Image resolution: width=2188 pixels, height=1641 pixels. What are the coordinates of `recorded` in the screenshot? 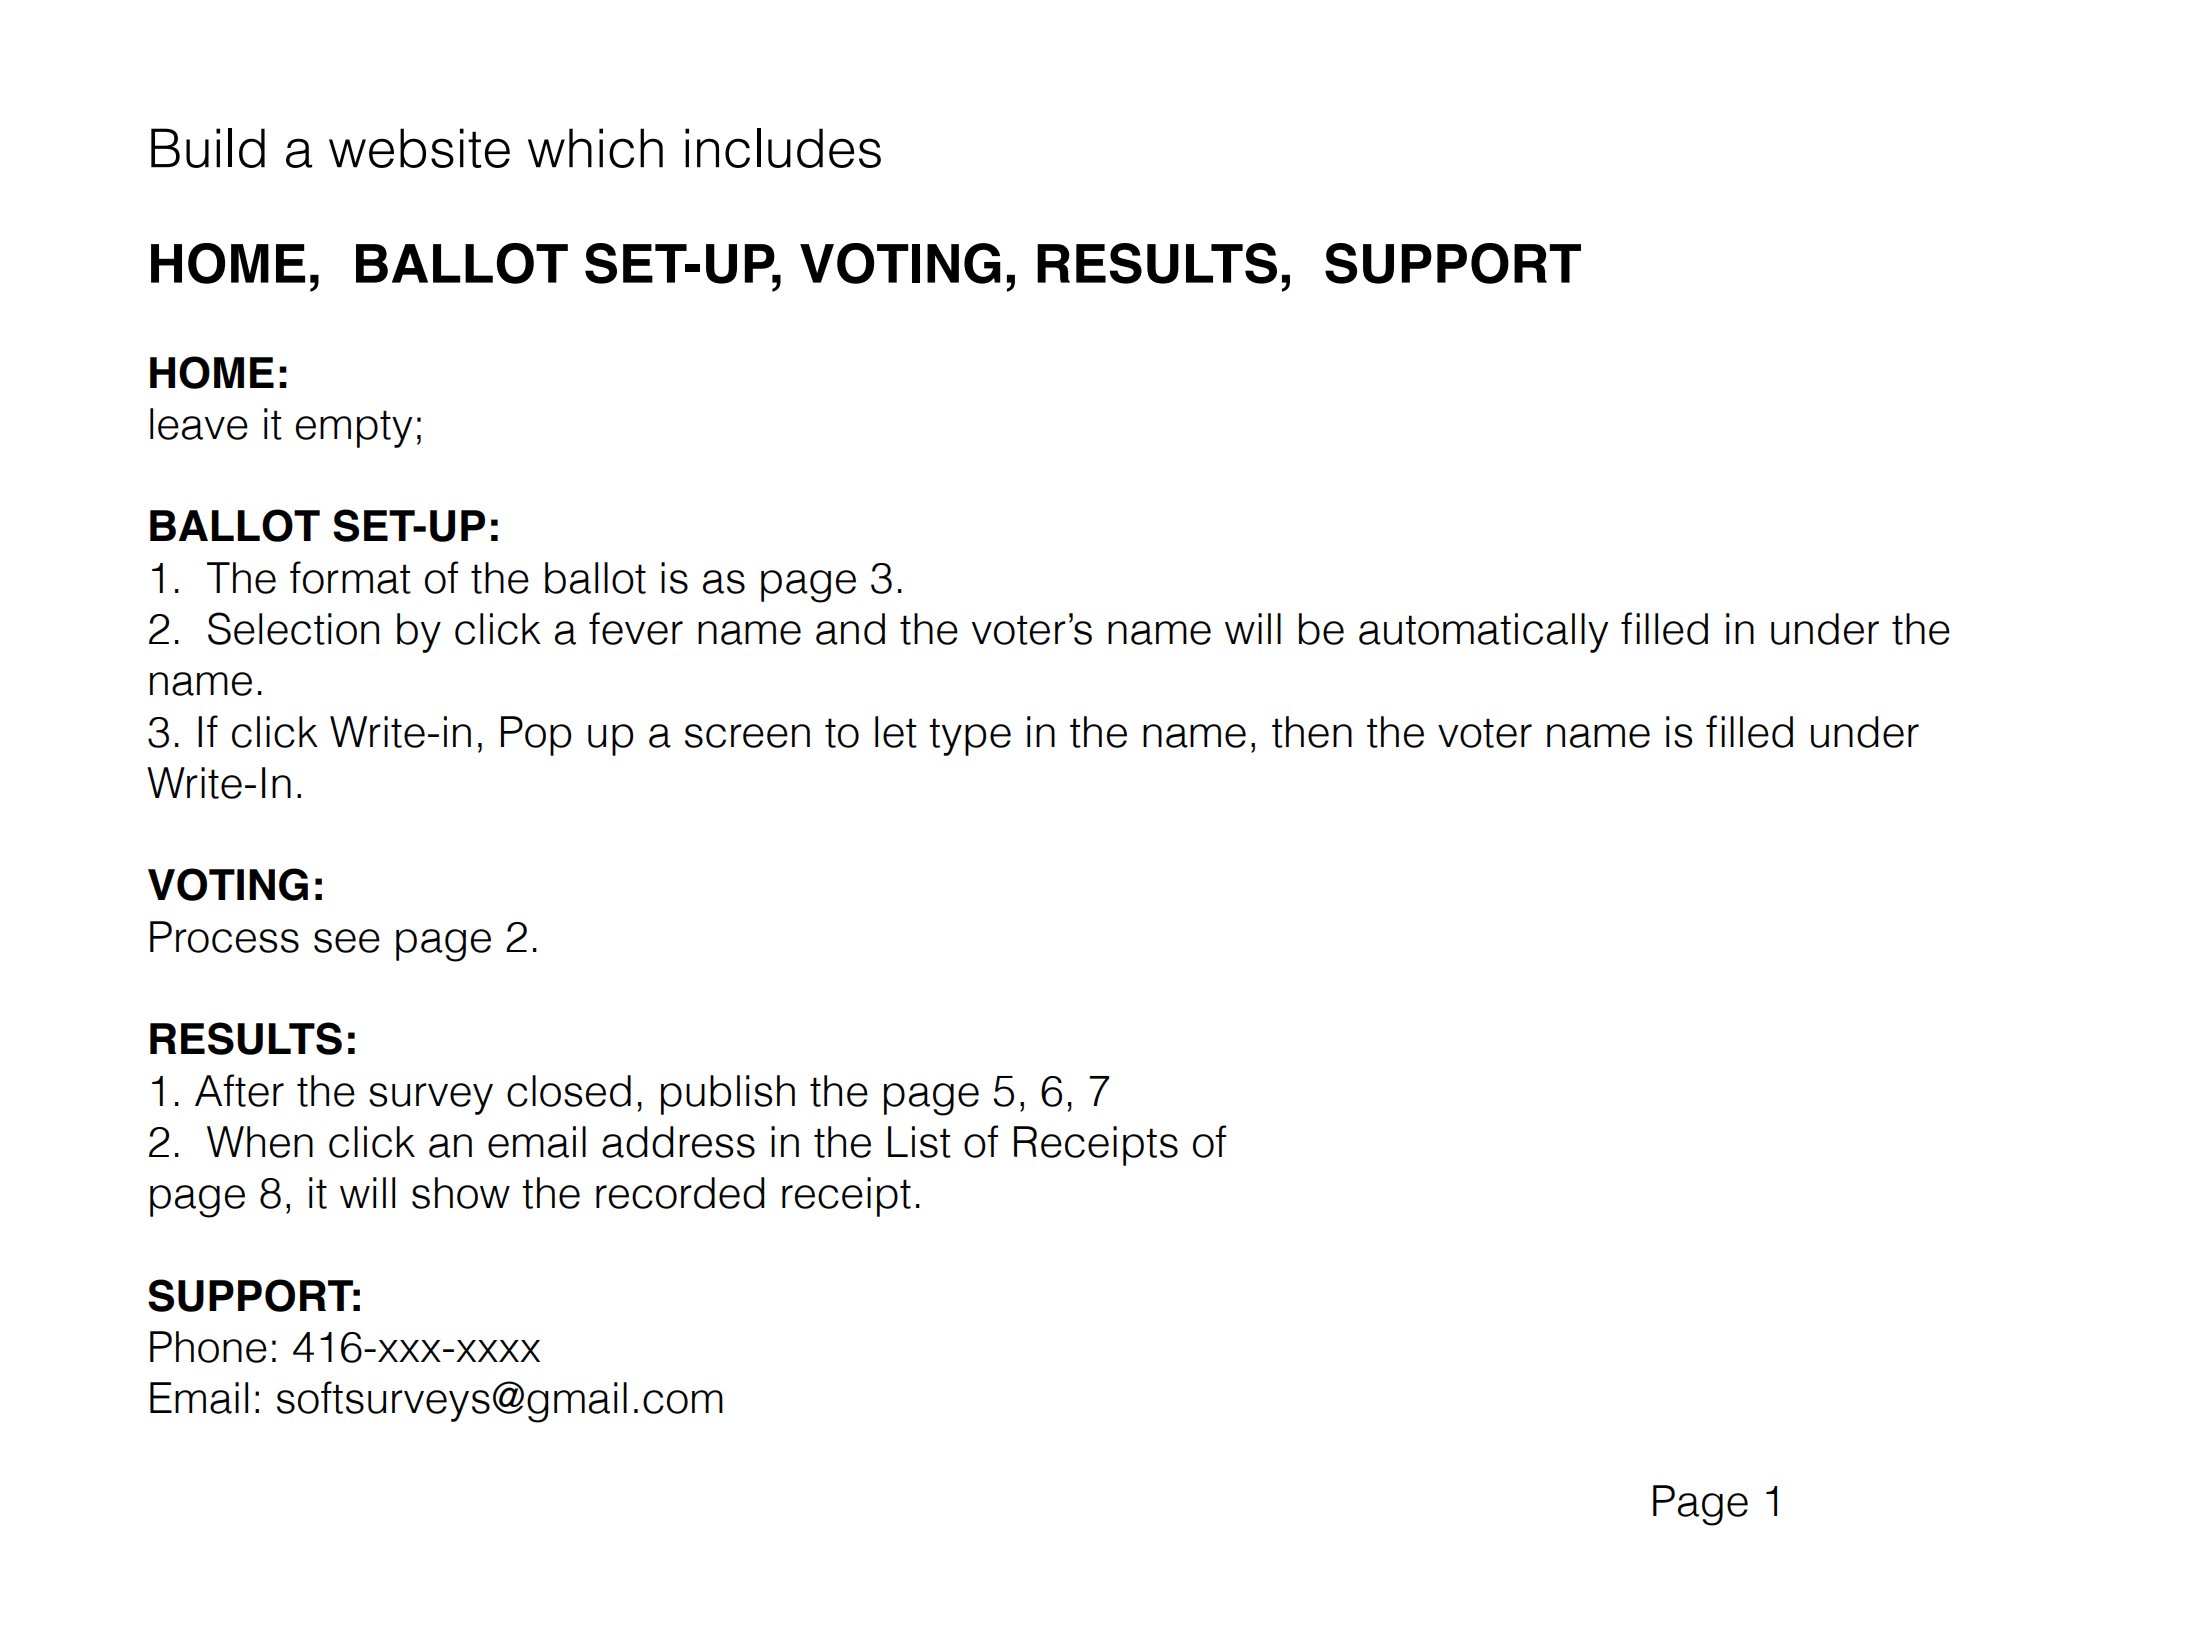 It's located at (680, 1193).
